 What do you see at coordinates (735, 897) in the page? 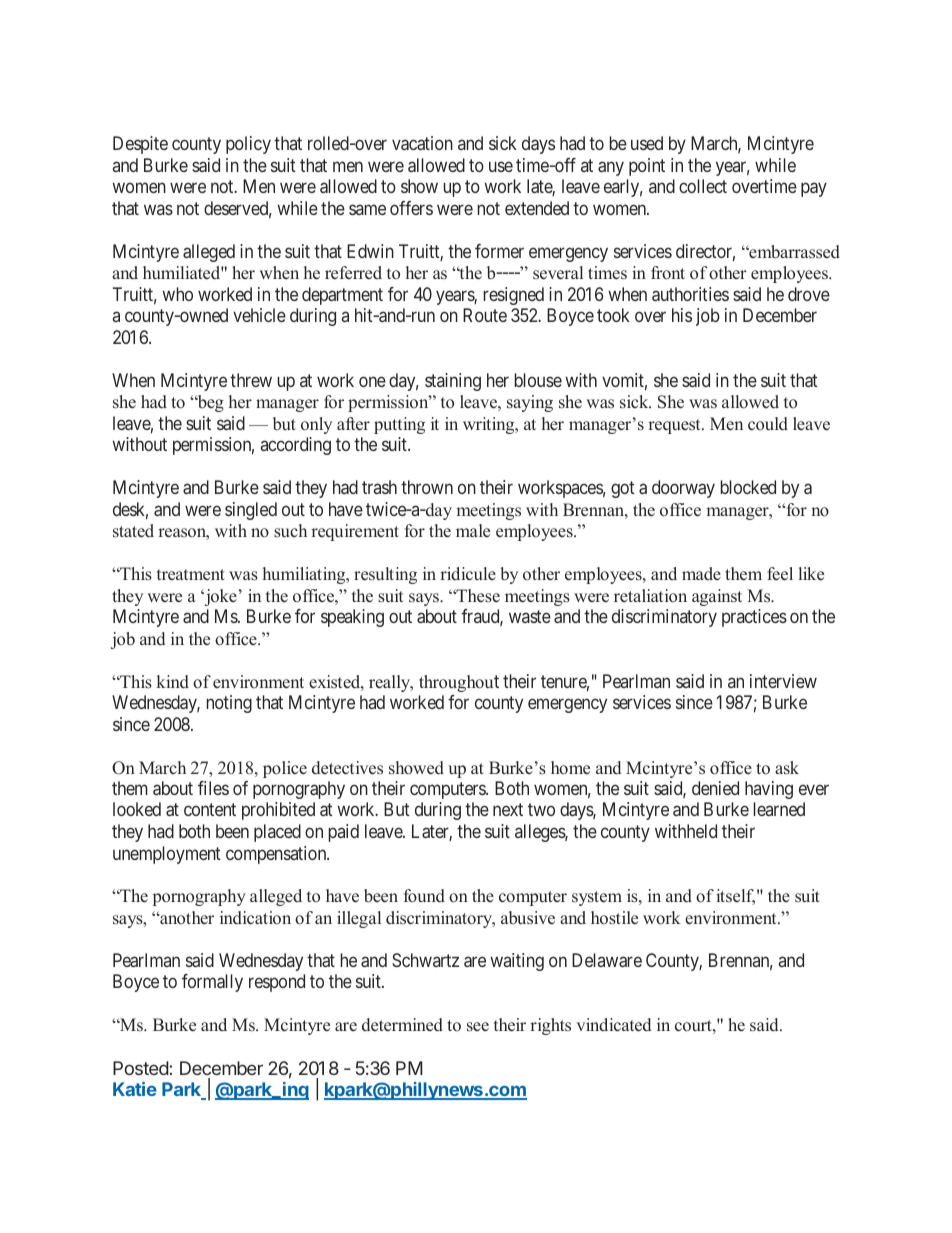
I see `itself` at bounding box center [735, 897].
